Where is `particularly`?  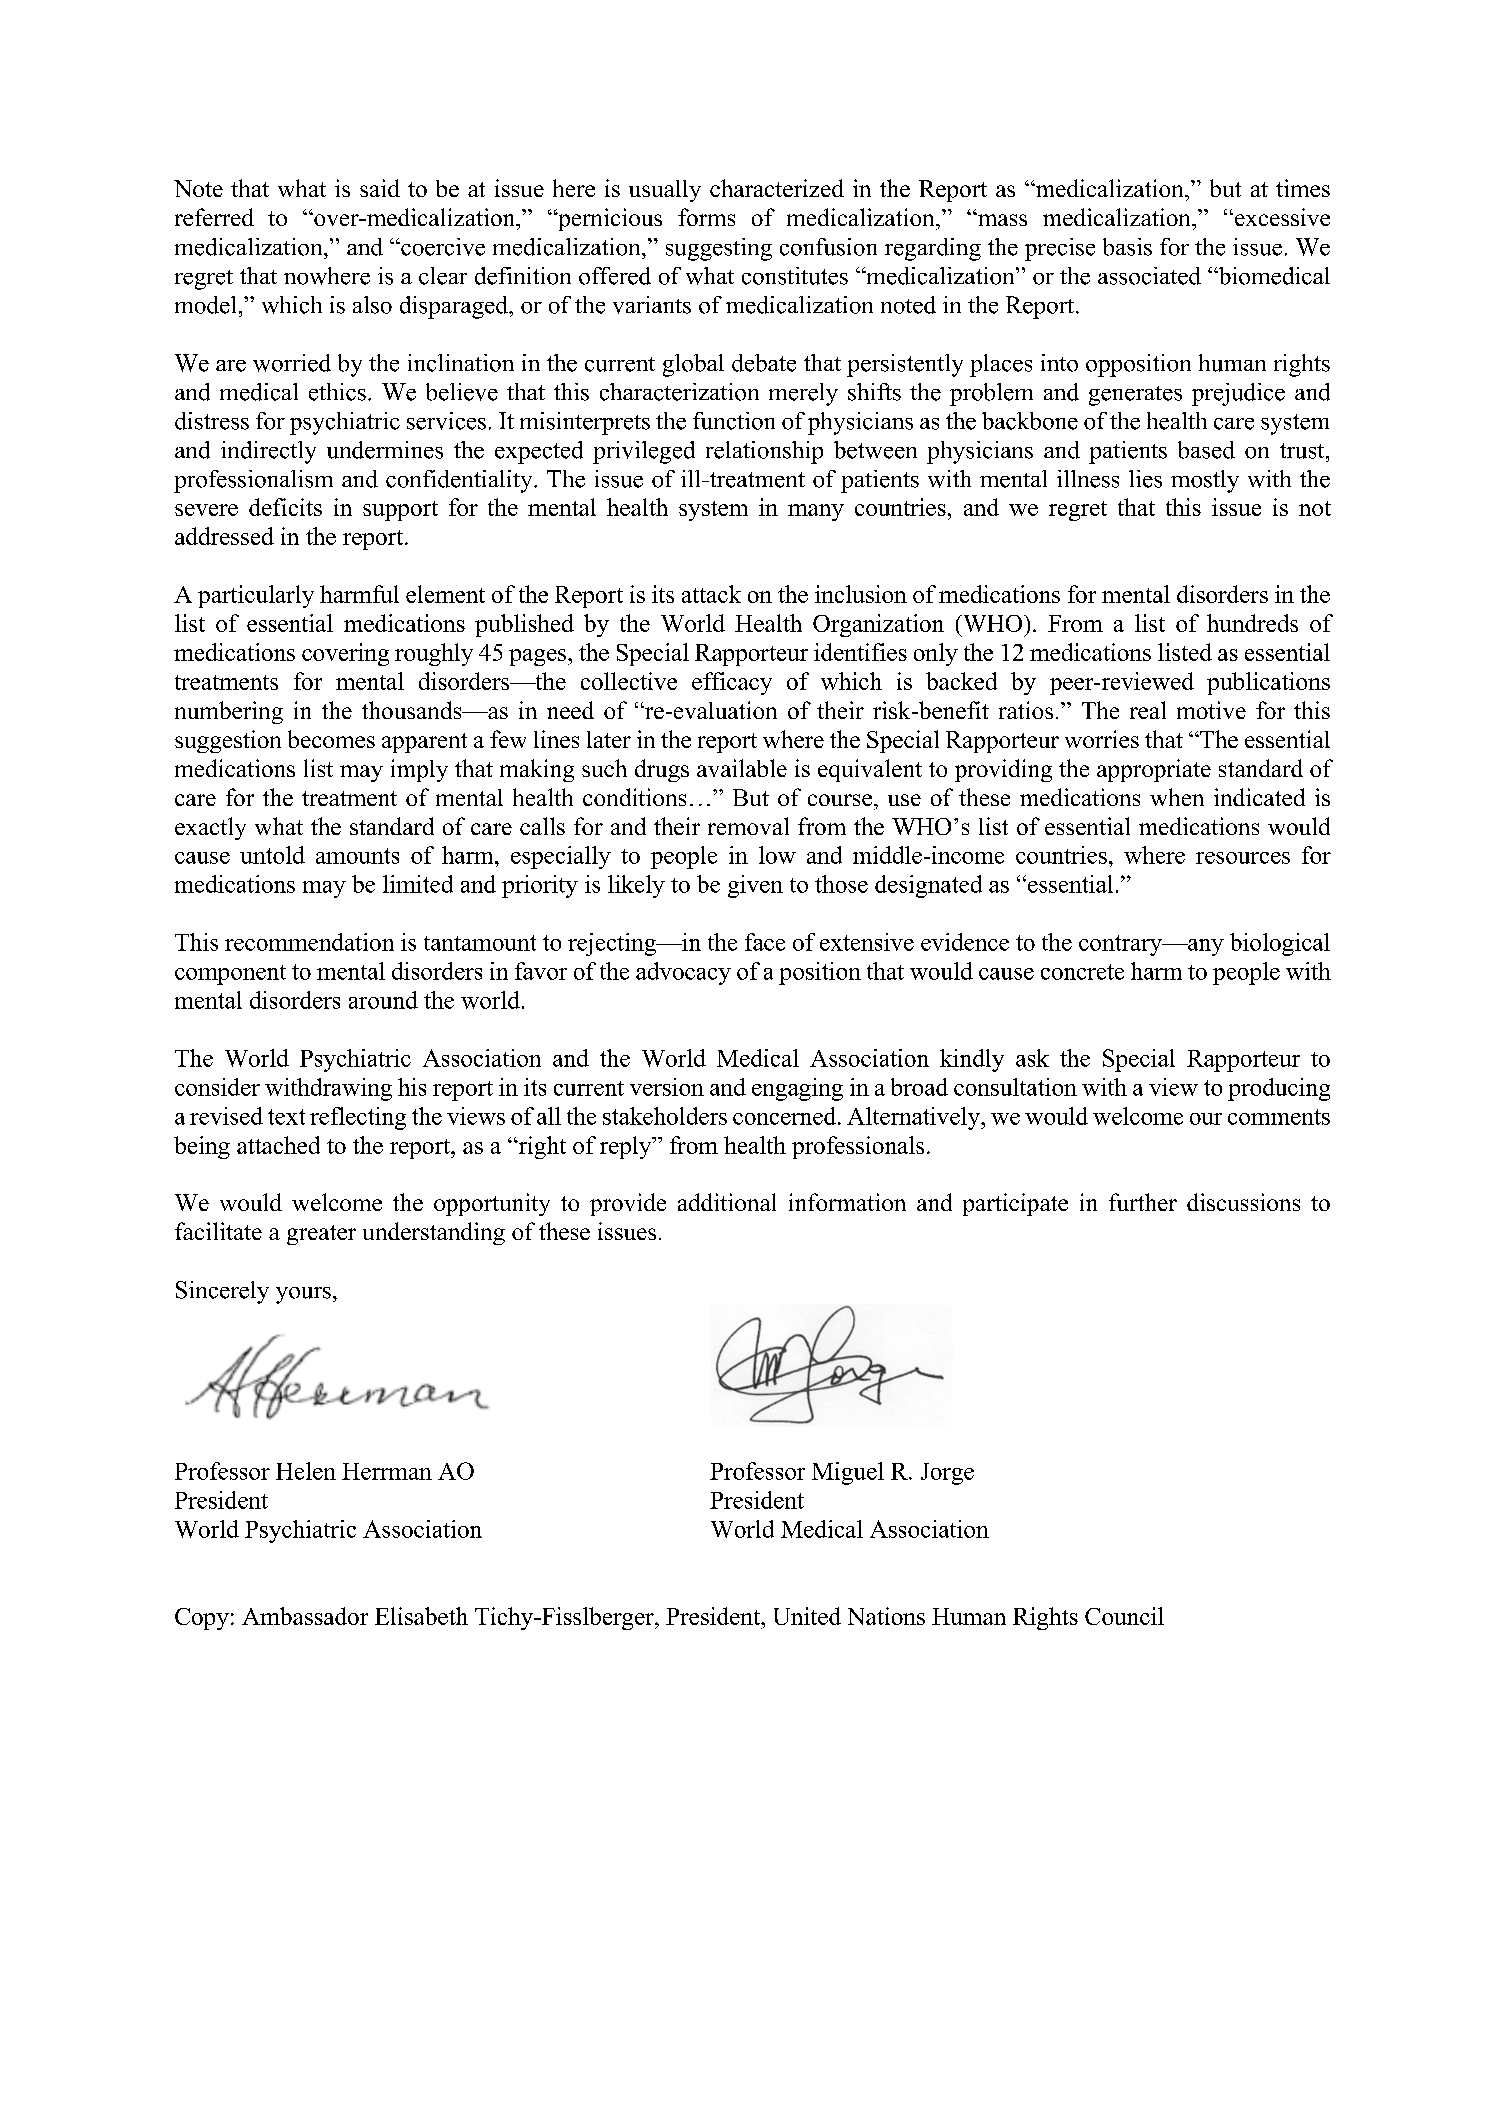
particularly is located at coordinates (256, 596).
